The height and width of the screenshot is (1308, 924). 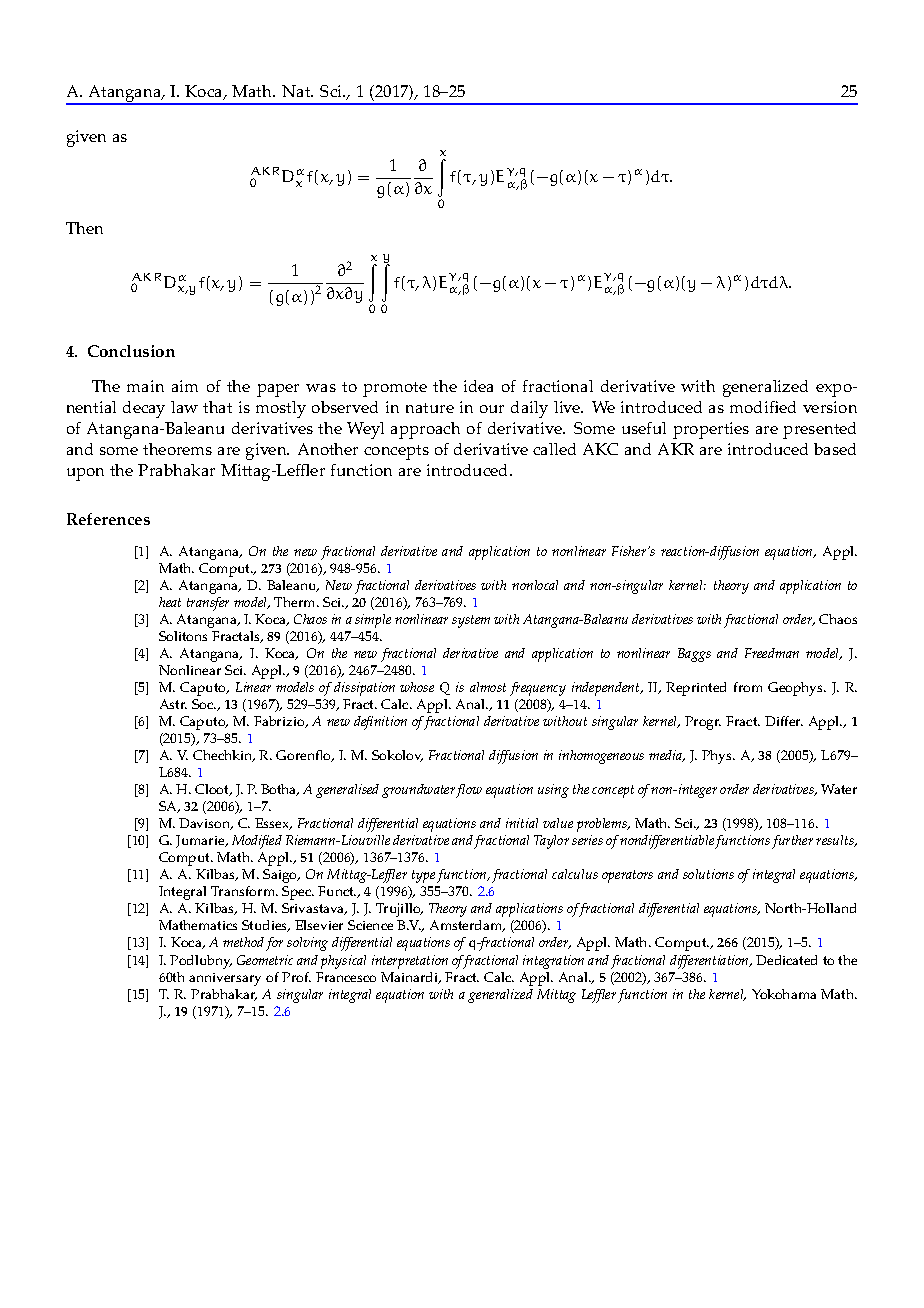 I want to click on Then, so click(x=84, y=228).
